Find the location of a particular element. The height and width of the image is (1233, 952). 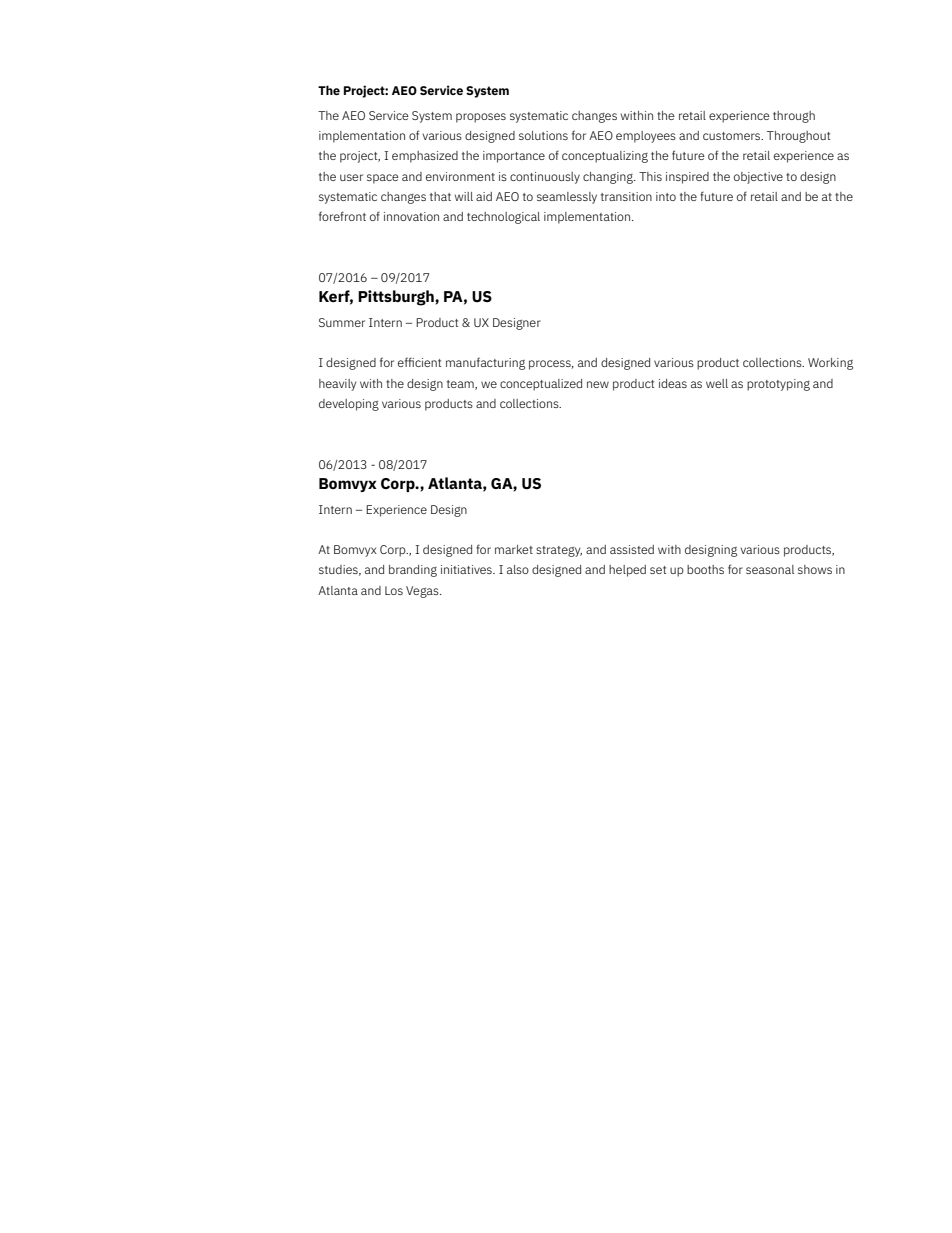

objective is located at coordinates (758, 178).
